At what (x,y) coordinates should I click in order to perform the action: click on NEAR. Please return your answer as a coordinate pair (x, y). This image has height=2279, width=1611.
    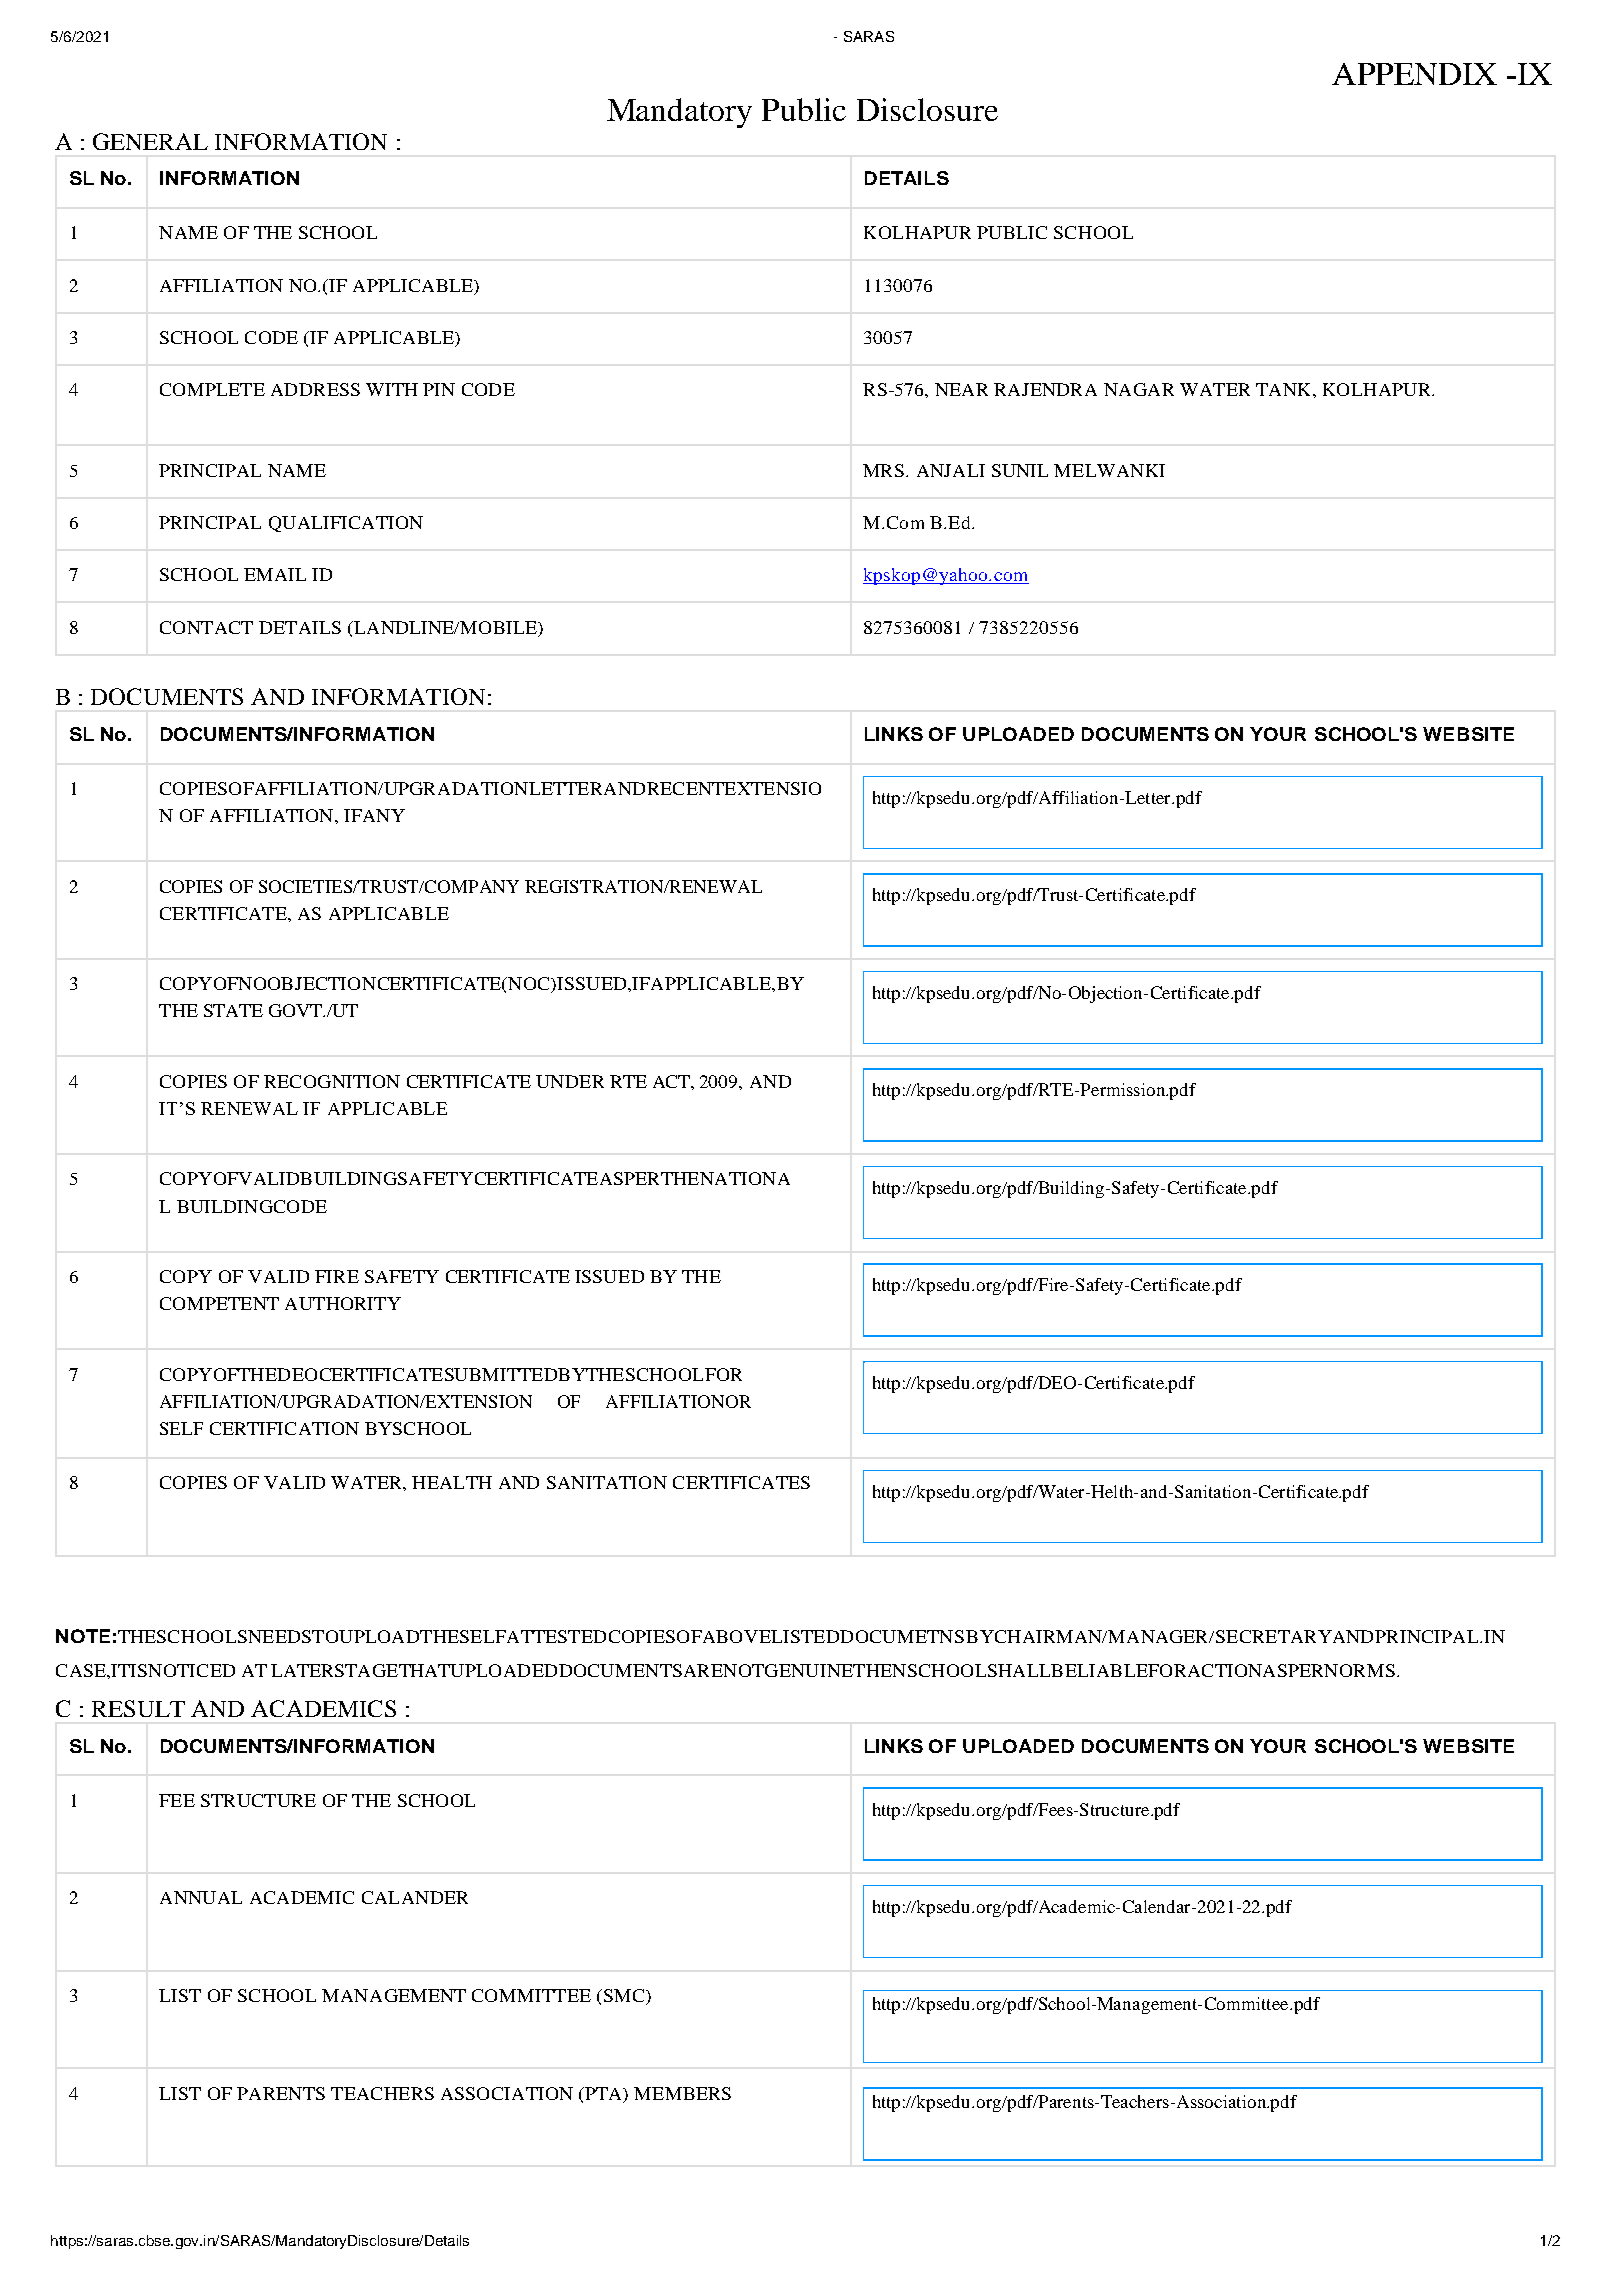
    Looking at the image, I should click on (961, 389).
